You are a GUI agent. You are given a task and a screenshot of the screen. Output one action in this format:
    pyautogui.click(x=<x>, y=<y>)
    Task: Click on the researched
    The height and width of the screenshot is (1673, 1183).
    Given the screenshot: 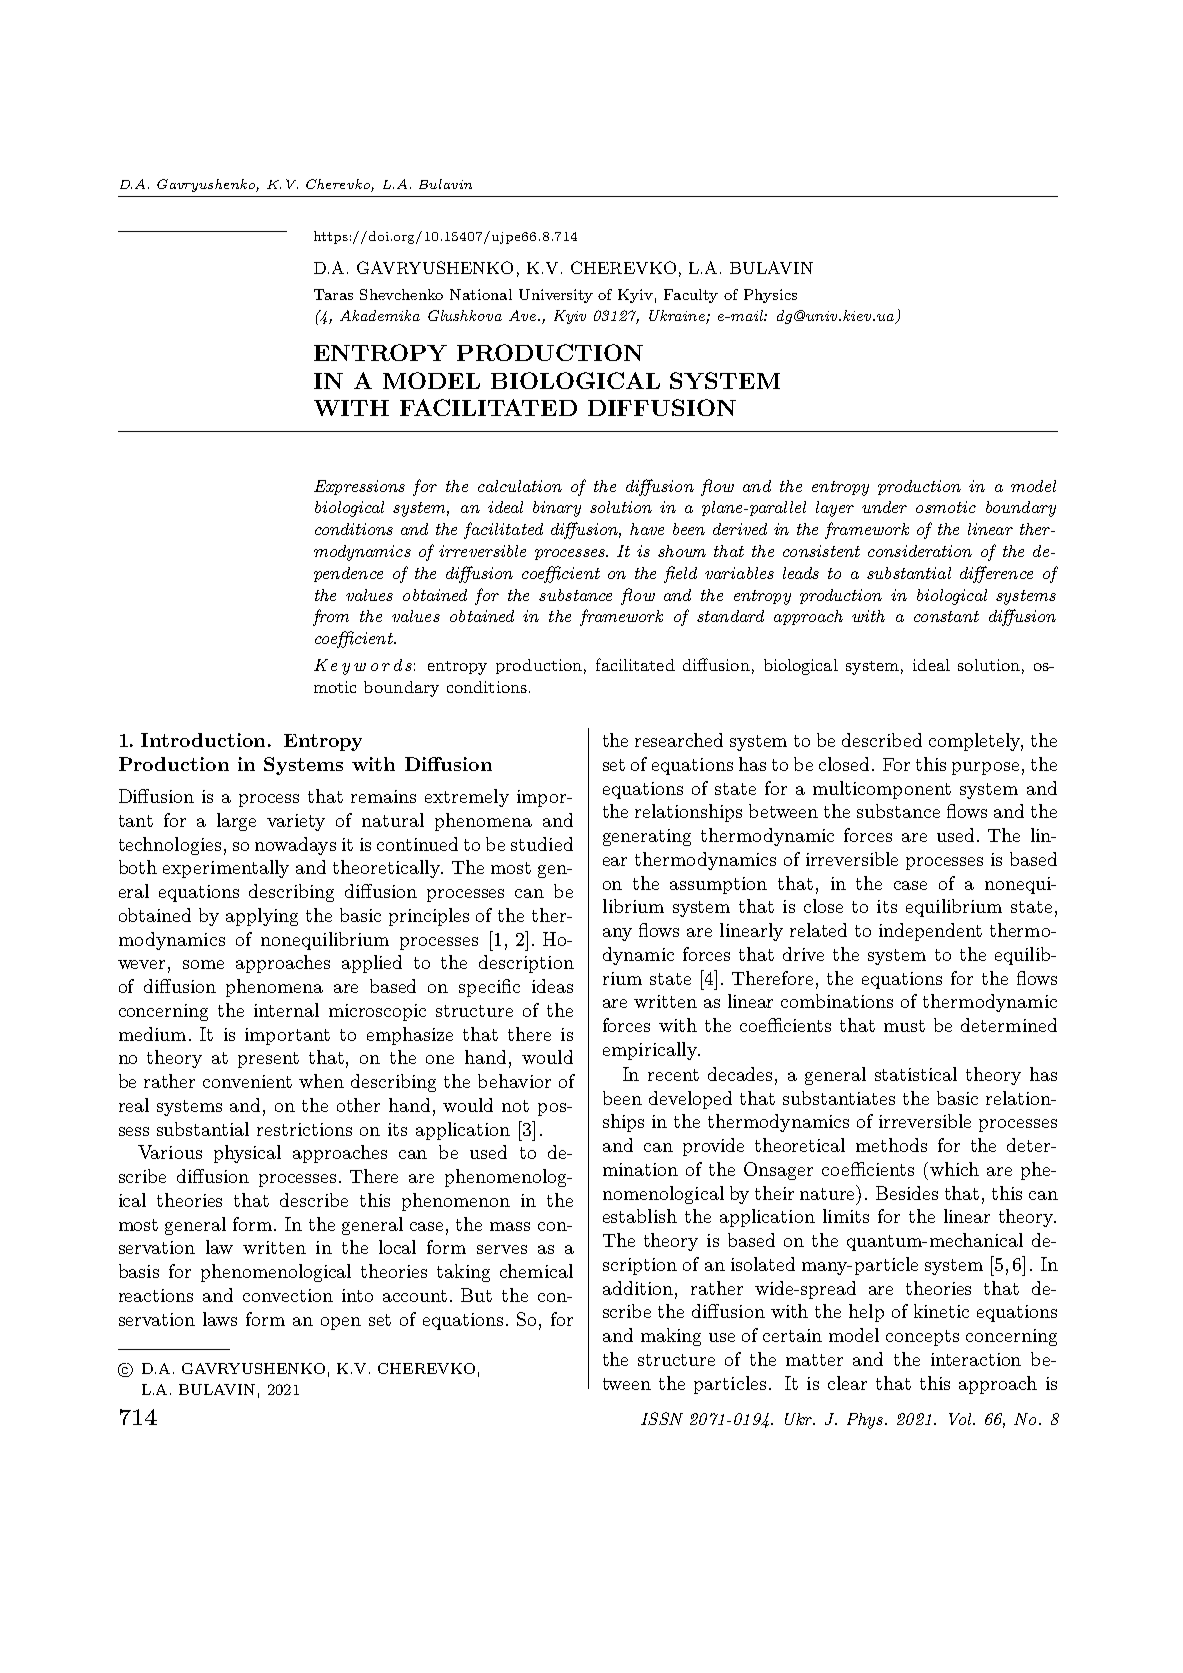 What is the action you would take?
    pyautogui.click(x=679, y=740)
